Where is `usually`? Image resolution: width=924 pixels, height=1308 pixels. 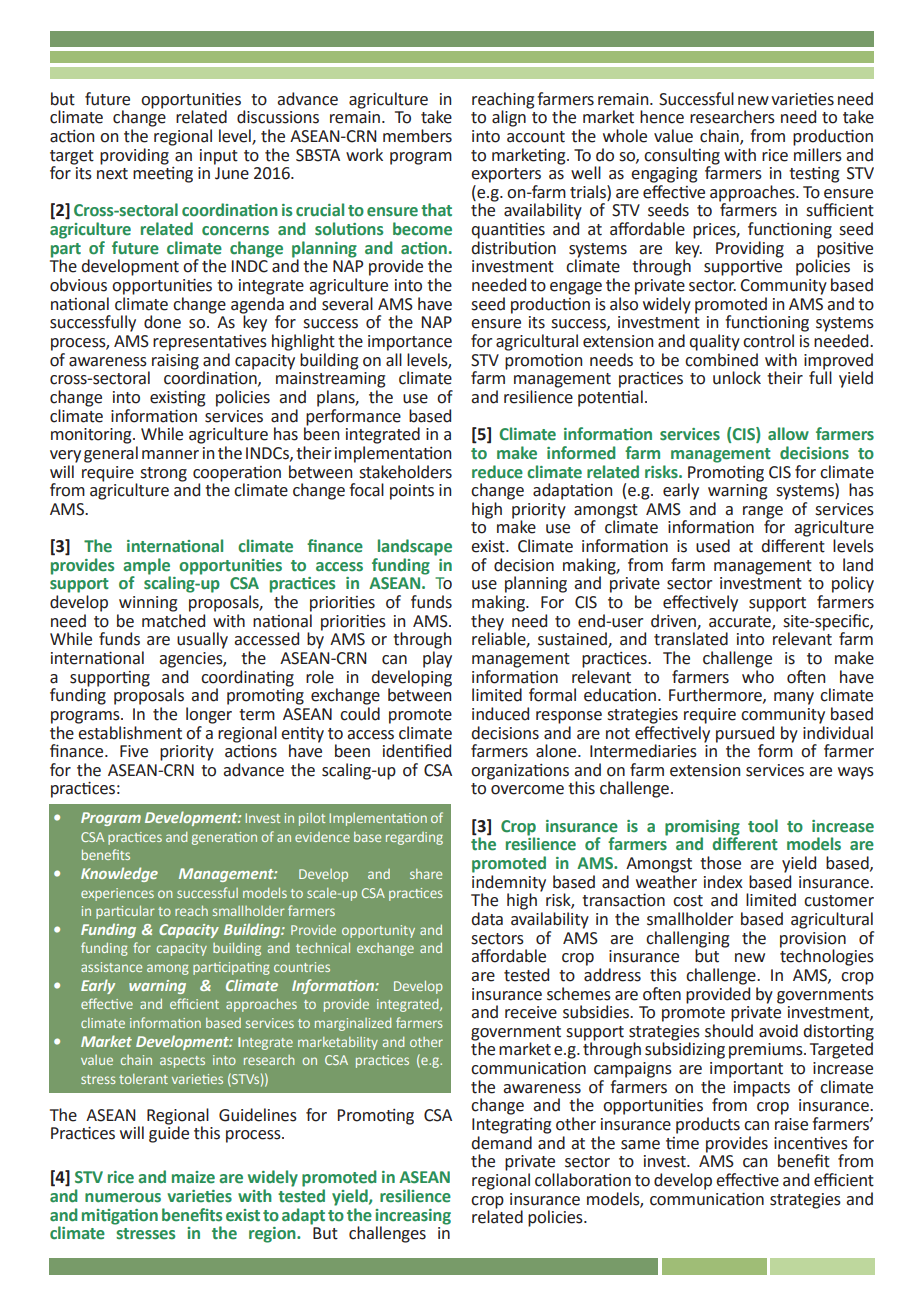 usually is located at coordinates (202, 640).
